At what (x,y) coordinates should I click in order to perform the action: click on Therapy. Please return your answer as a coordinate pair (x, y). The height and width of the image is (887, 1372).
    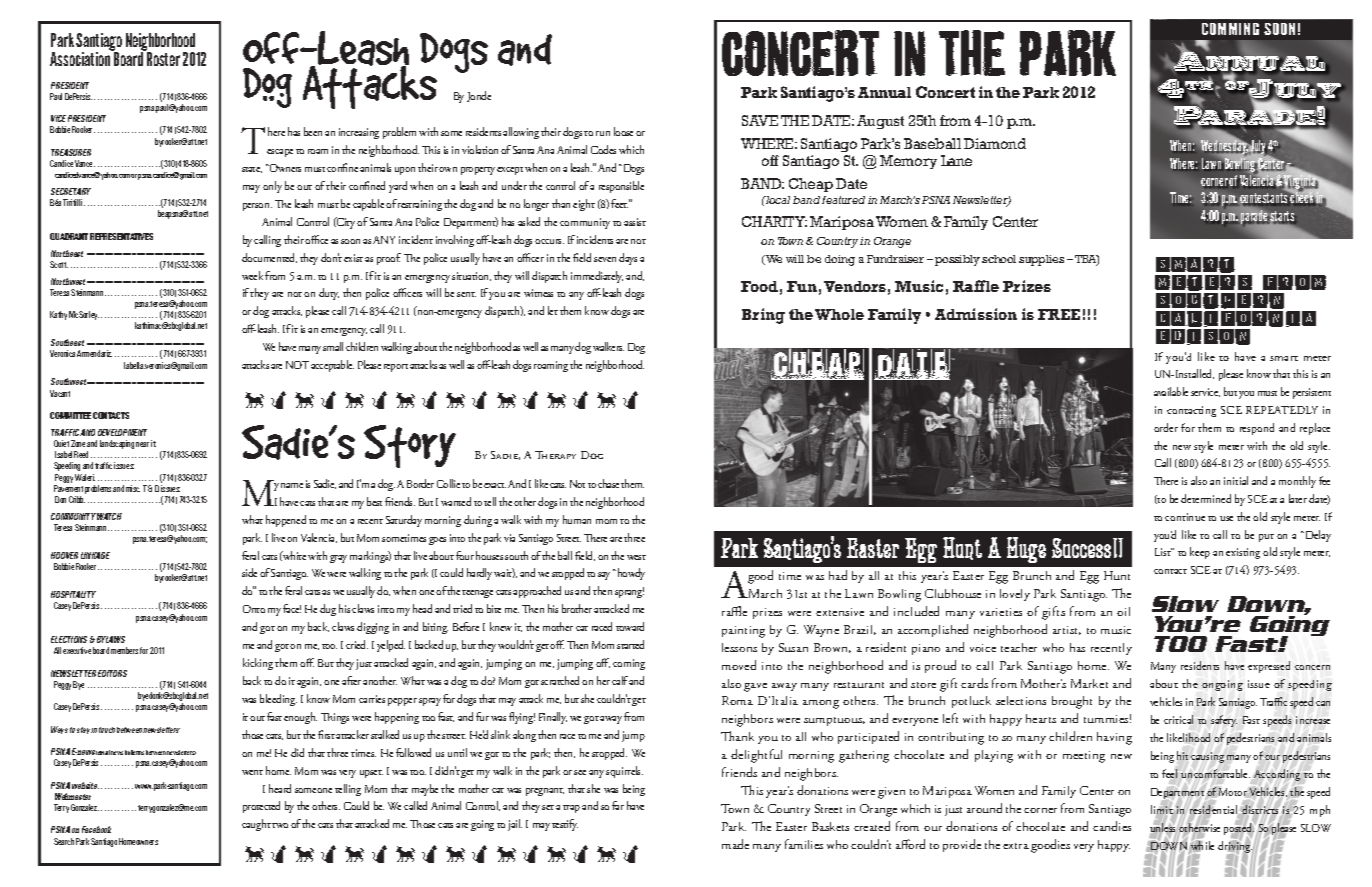
    Looking at the image, I should click on (555, 455).
